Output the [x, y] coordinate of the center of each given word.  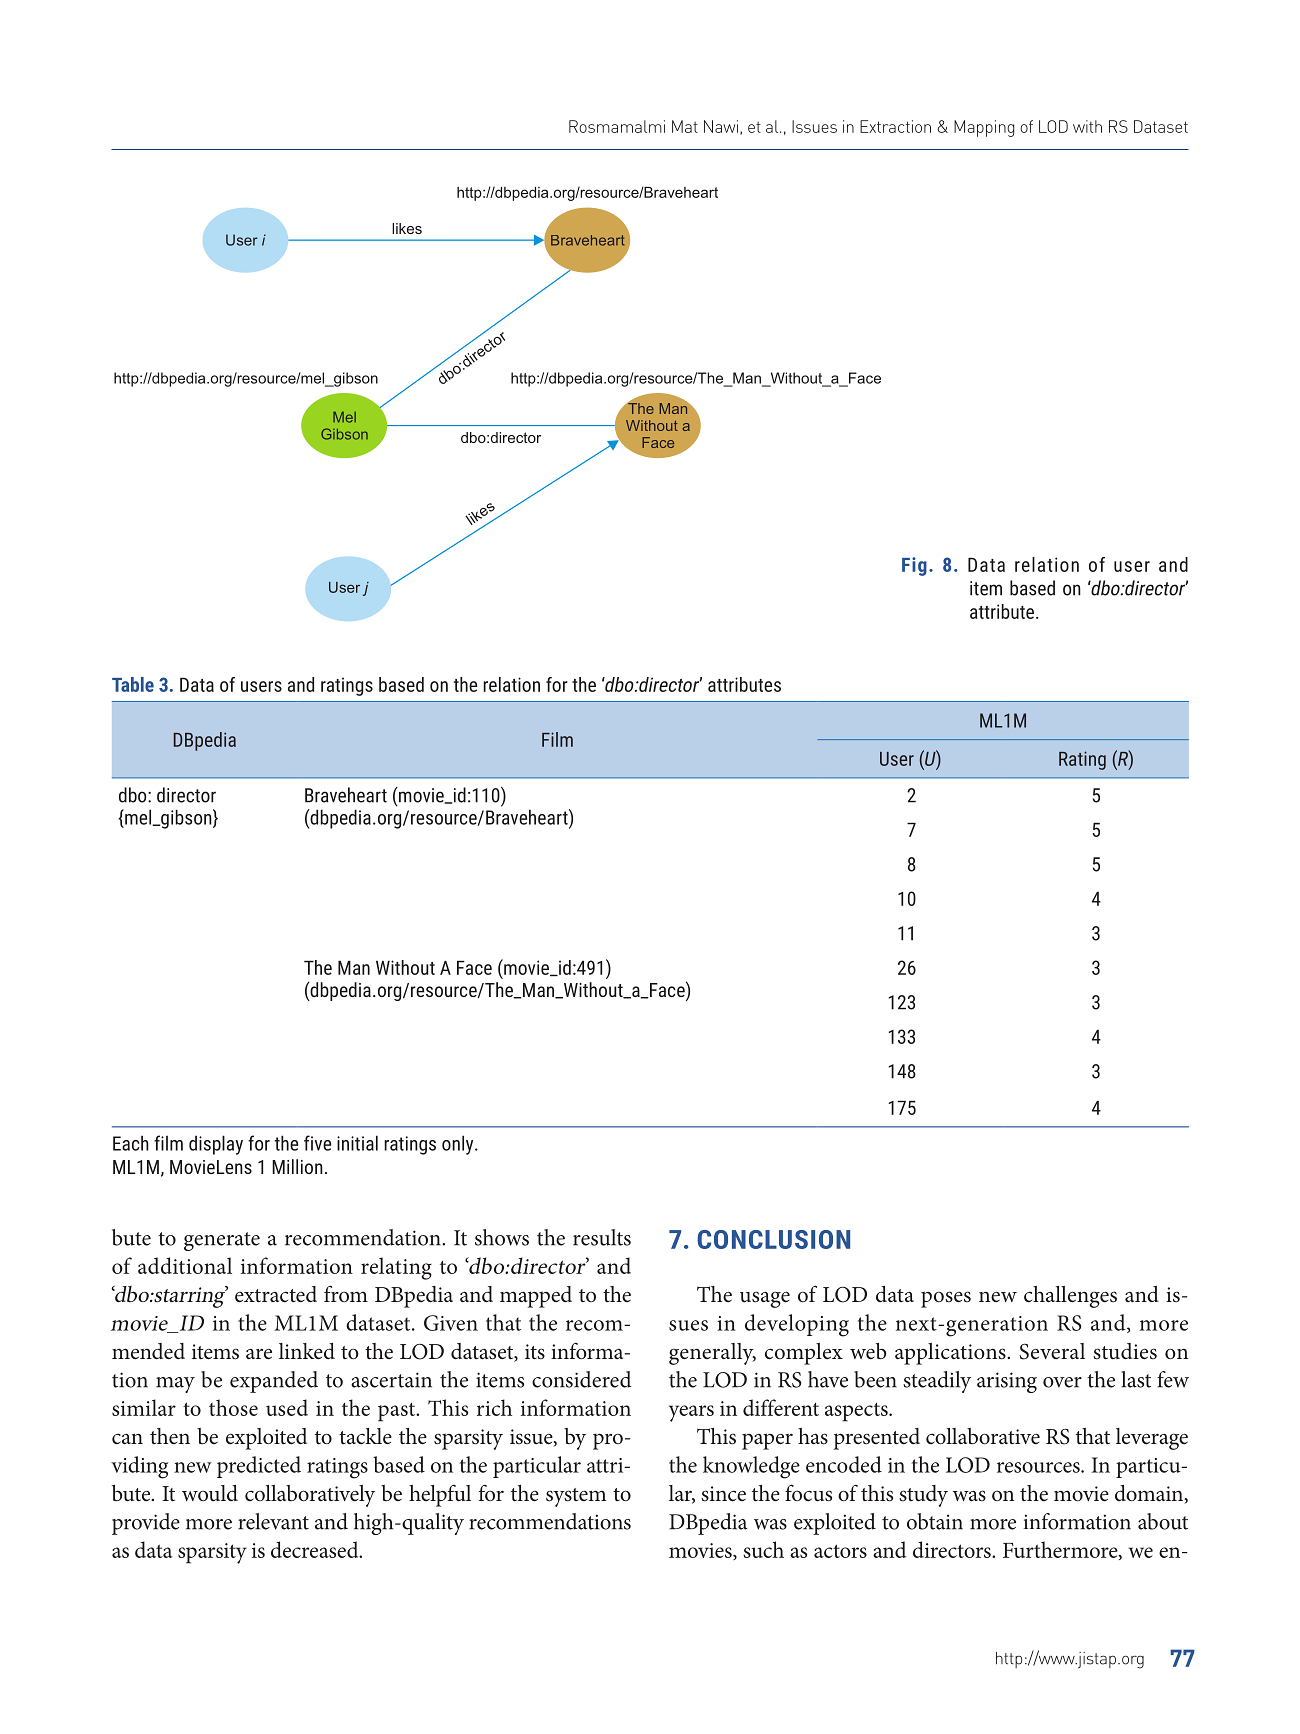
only [459, 1145]
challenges [1070, 1297]
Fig [914, 566]
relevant [273, 1521]
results [602, 1237]
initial [357, 1143]
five [317, 1143]
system [576, 1497]
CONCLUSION [774, 1239]
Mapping [984, 128]
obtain [935, 1521]
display [216, 1145]
